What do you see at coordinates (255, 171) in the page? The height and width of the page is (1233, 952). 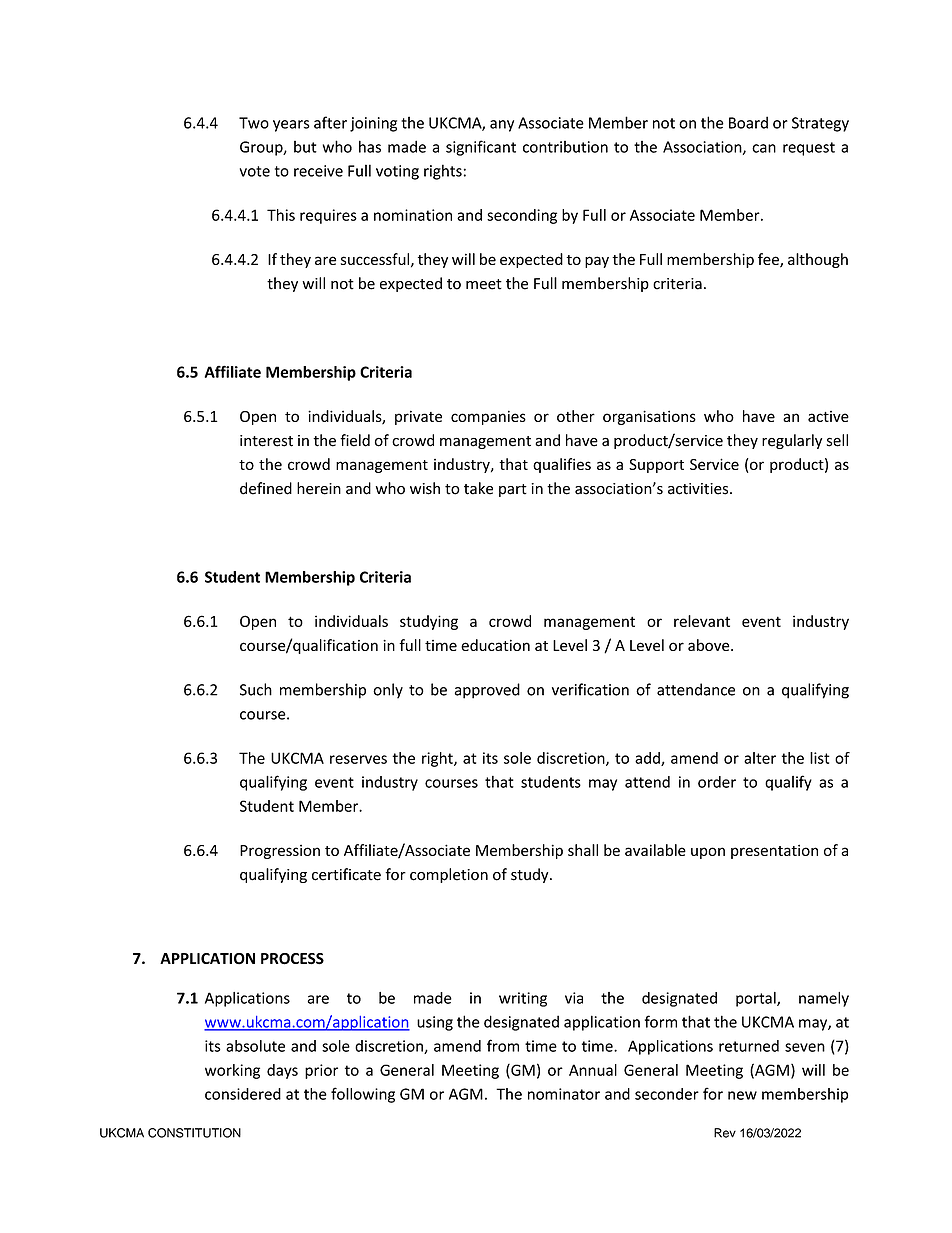 I see `vote` at bounding box center [255, 171].
